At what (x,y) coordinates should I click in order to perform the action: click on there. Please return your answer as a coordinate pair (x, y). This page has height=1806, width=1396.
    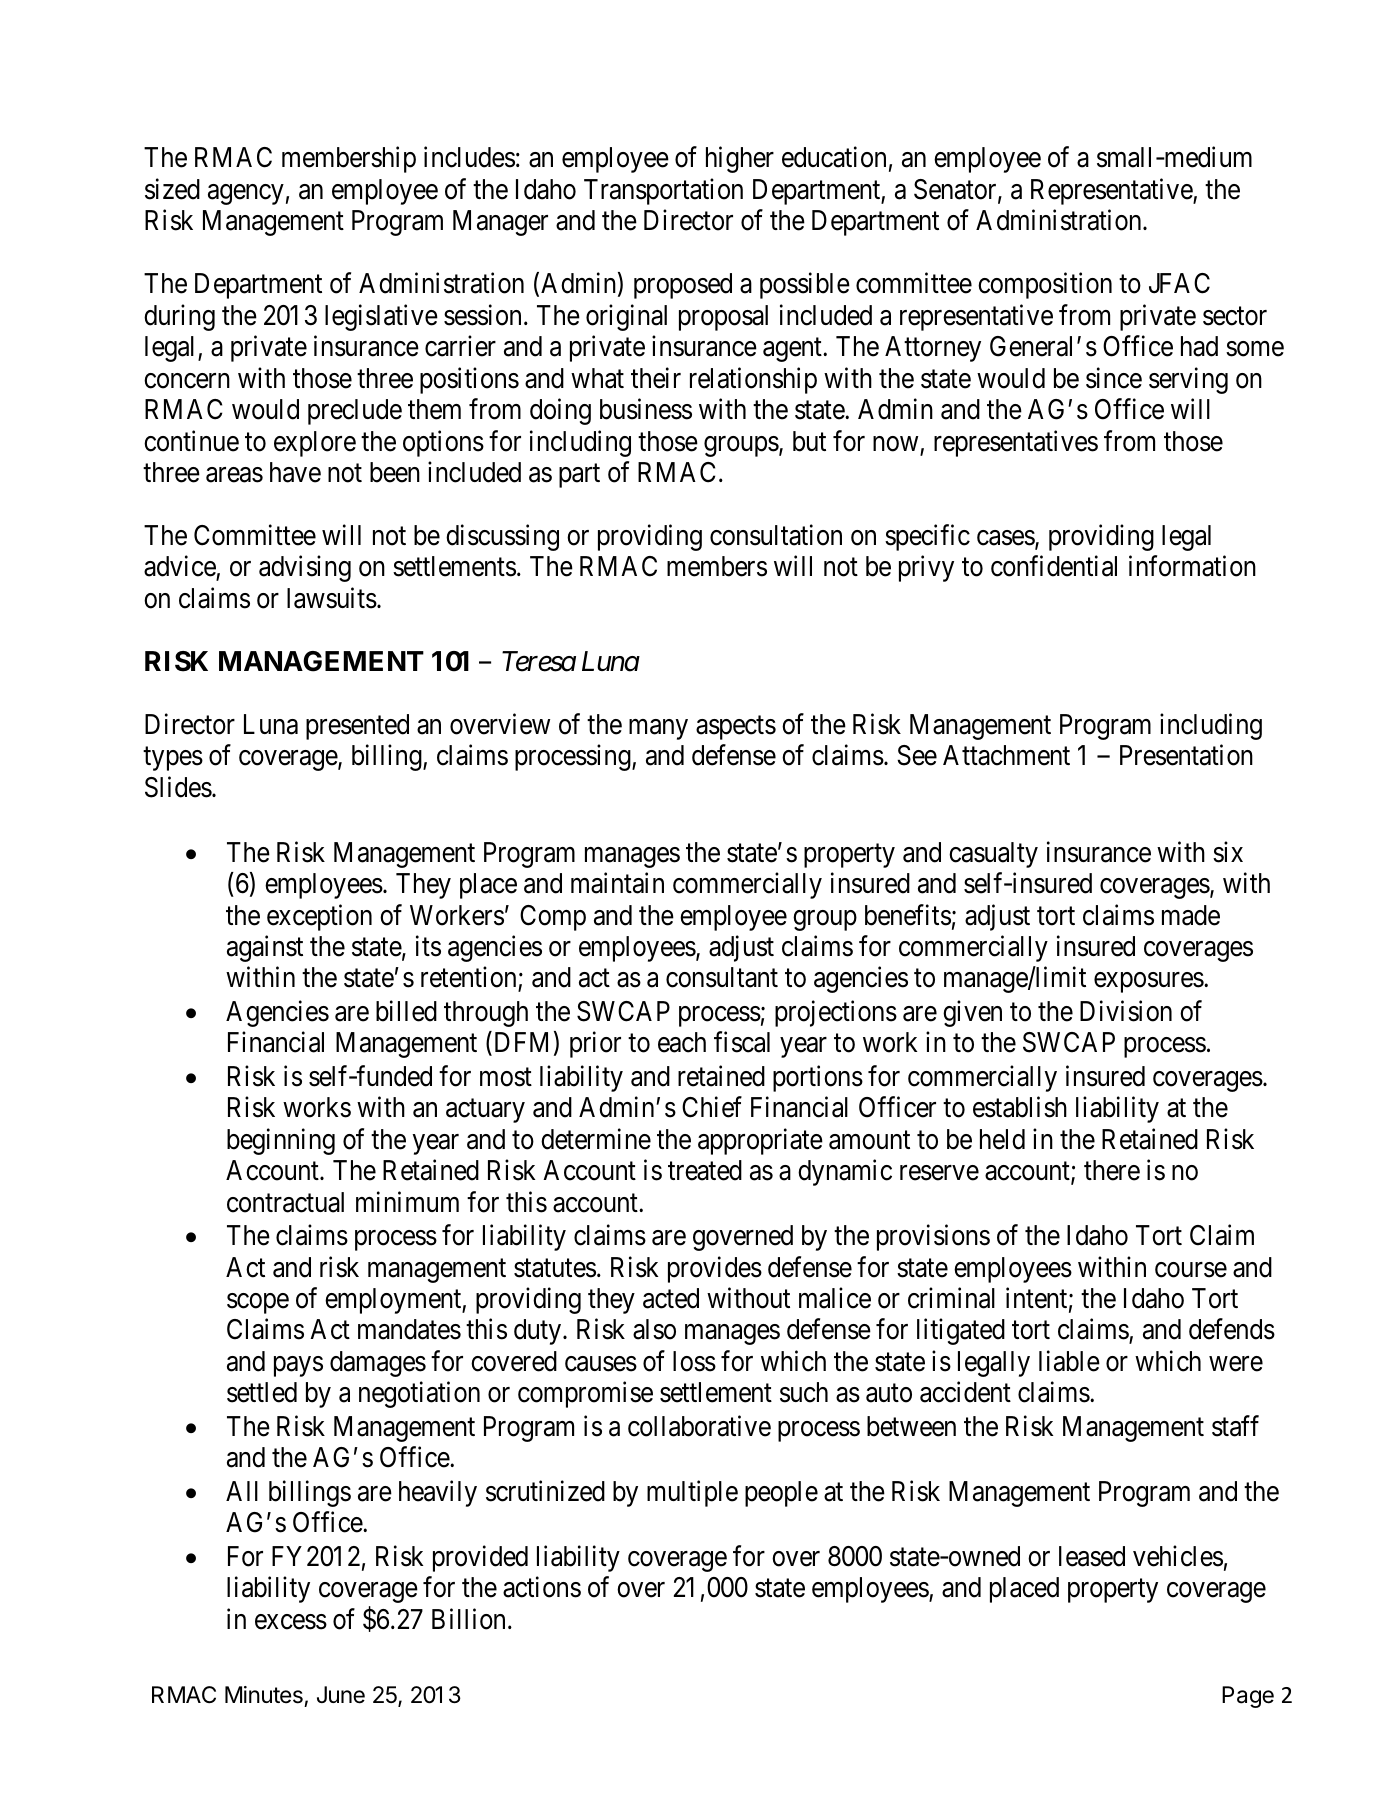
    Looking at the image, I should click on (1112, 1170).
